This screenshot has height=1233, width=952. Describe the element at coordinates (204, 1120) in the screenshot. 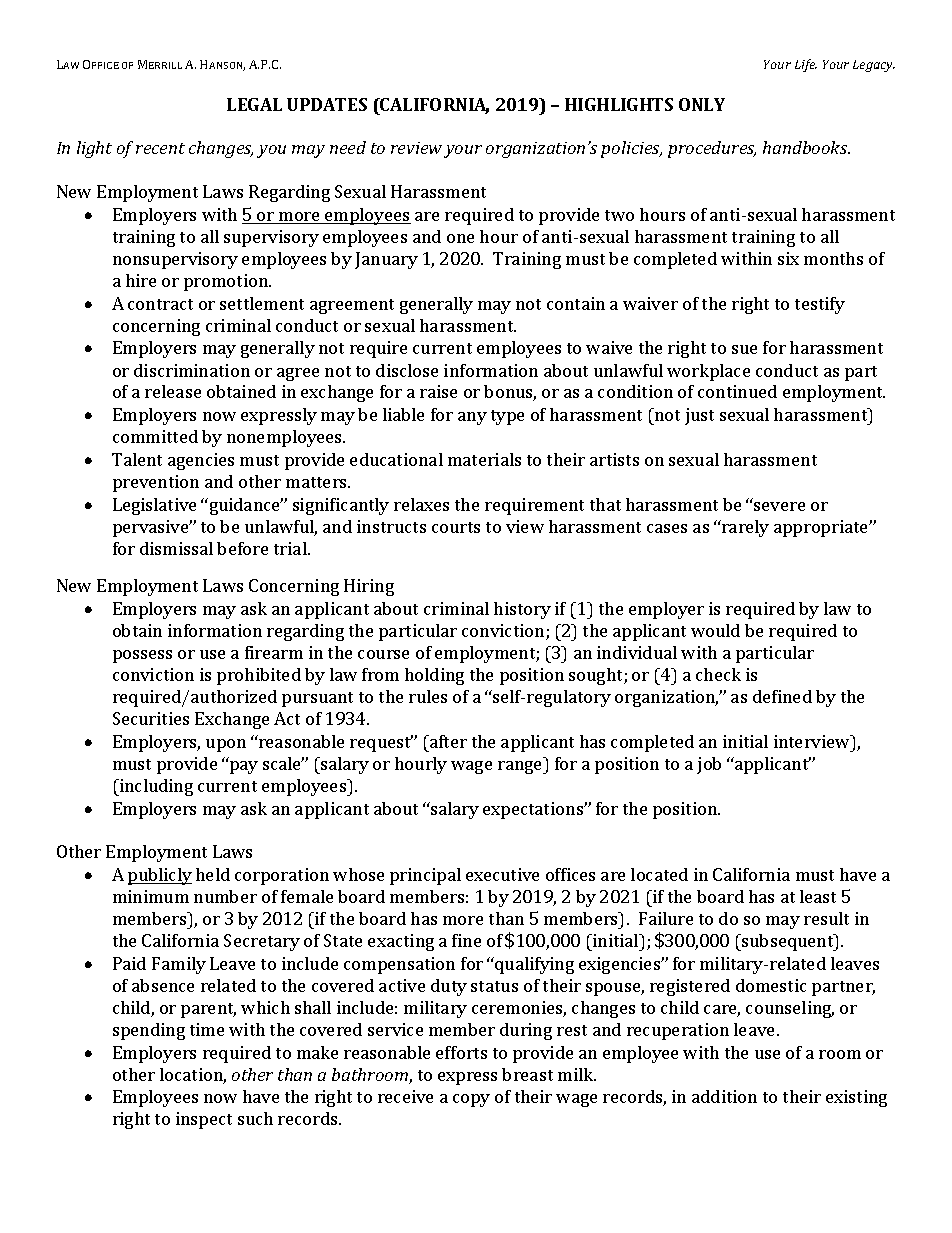

I see `inspect` at that location.
